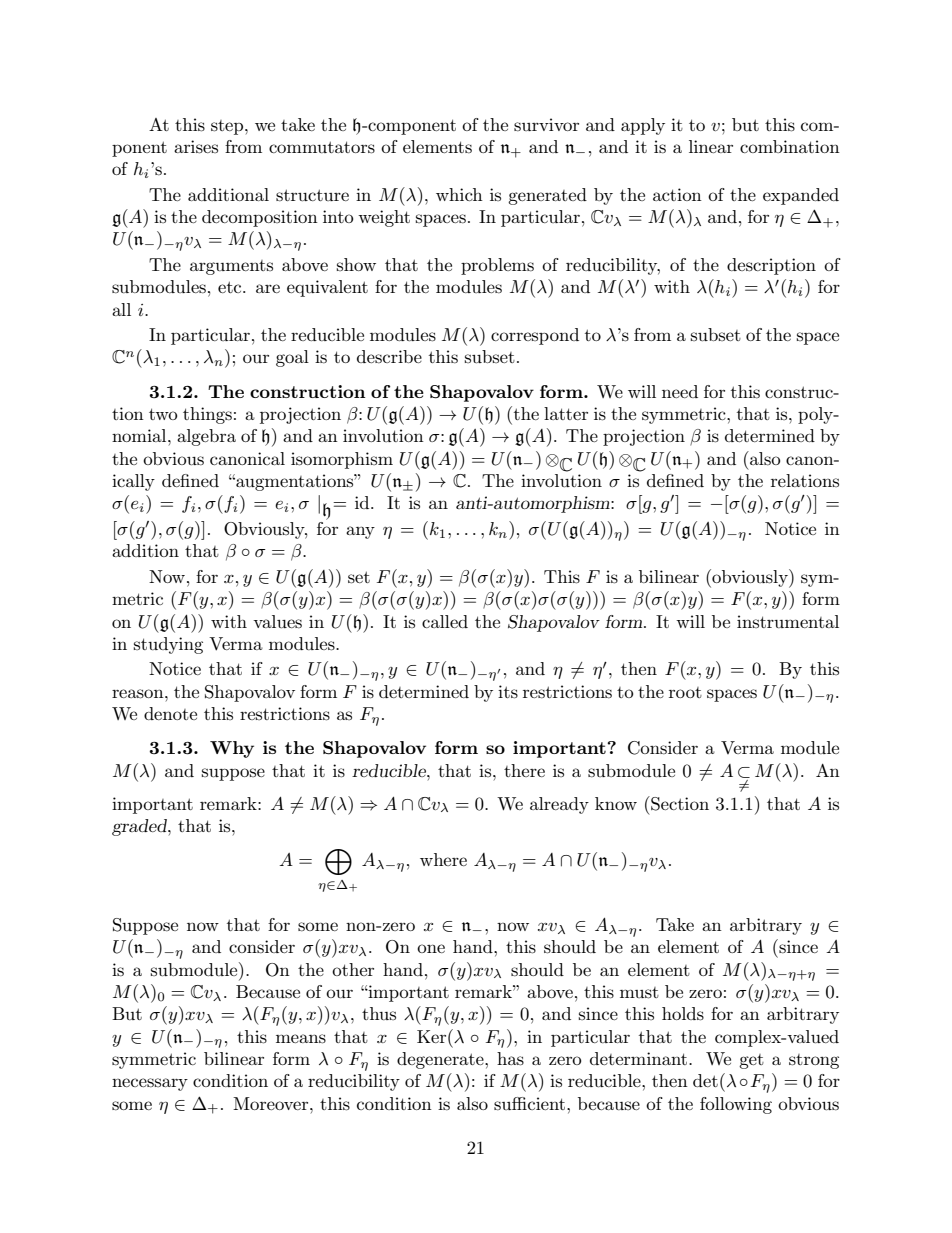 This page has height=1233, width=952. Describe the element at coordinates (685, 692) in the page. I see `root` at that location.
